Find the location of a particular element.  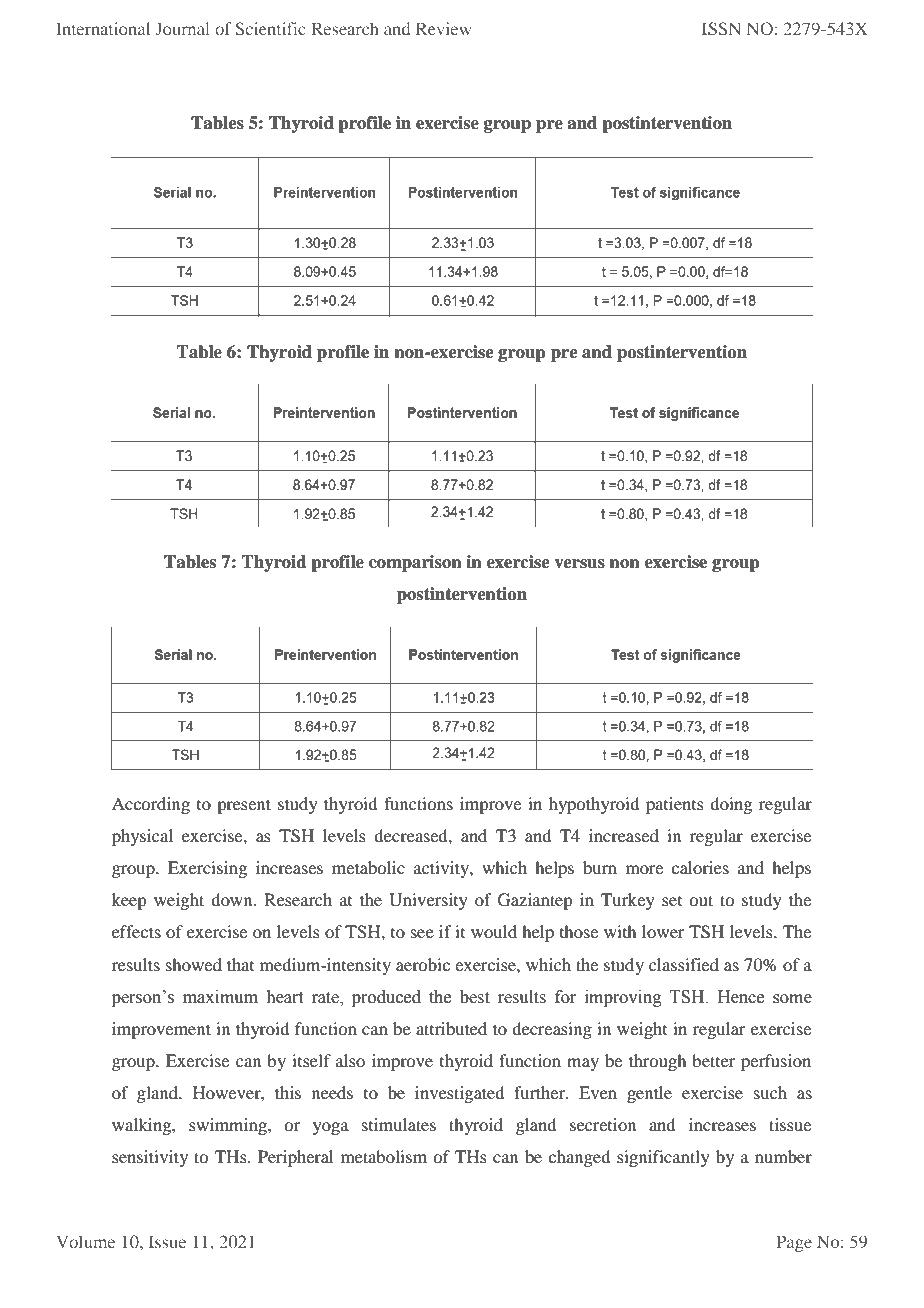

present is located at coordinates (244, 806).
